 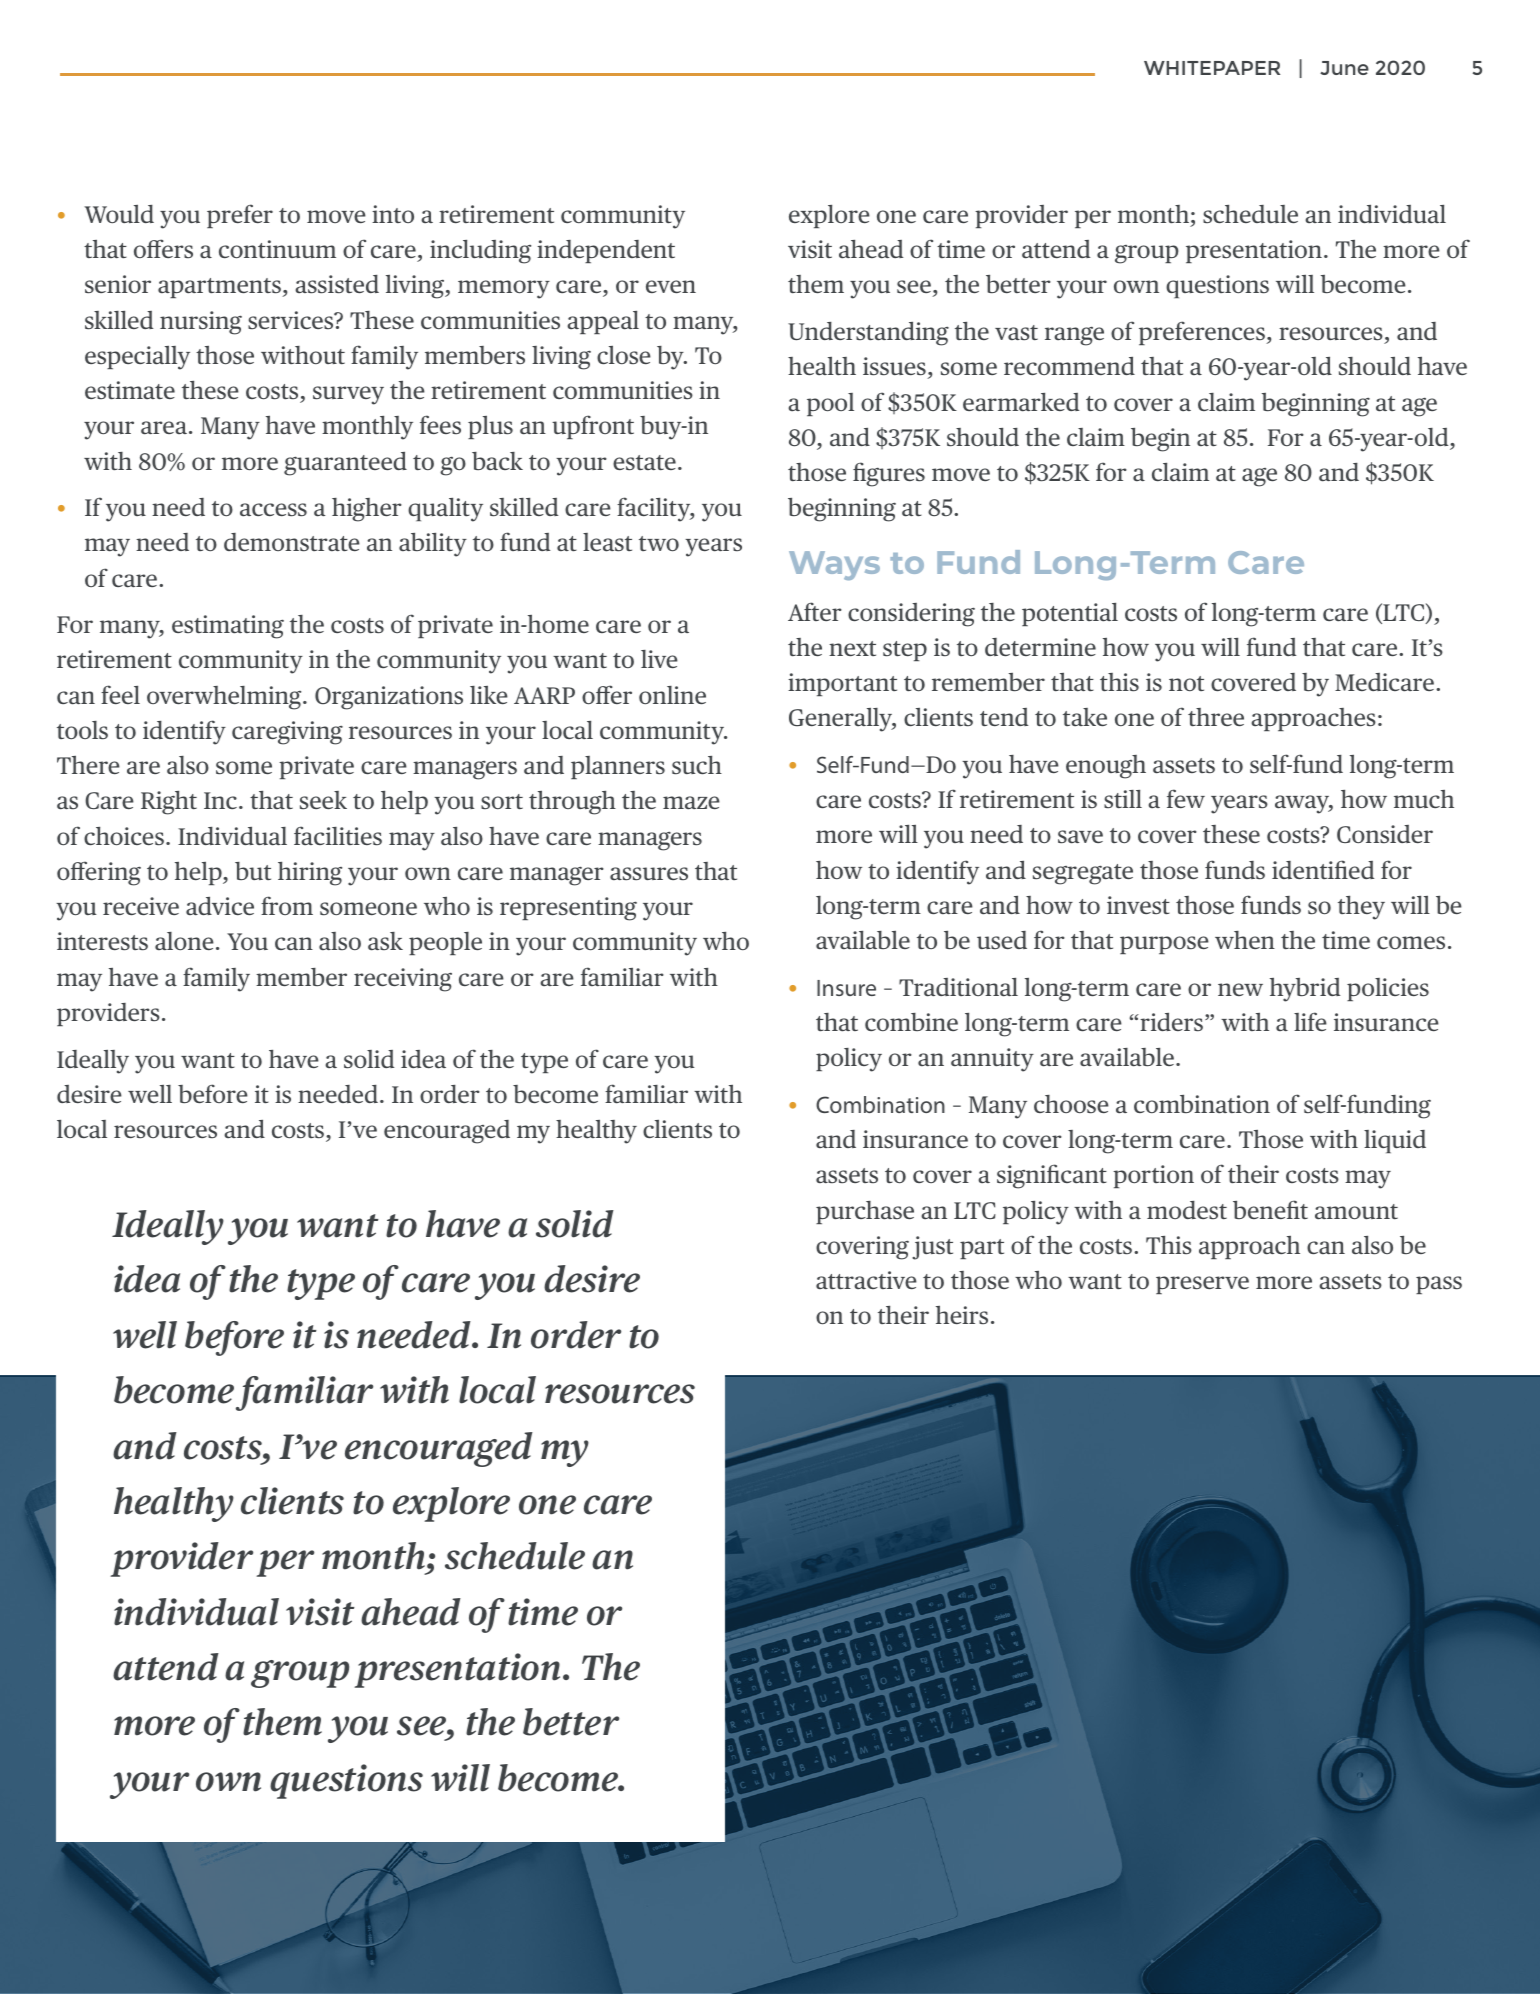 What do you see at coordinates (649, 873) in the screenshot?
I see `assures` at bounding box center [649, 873].
